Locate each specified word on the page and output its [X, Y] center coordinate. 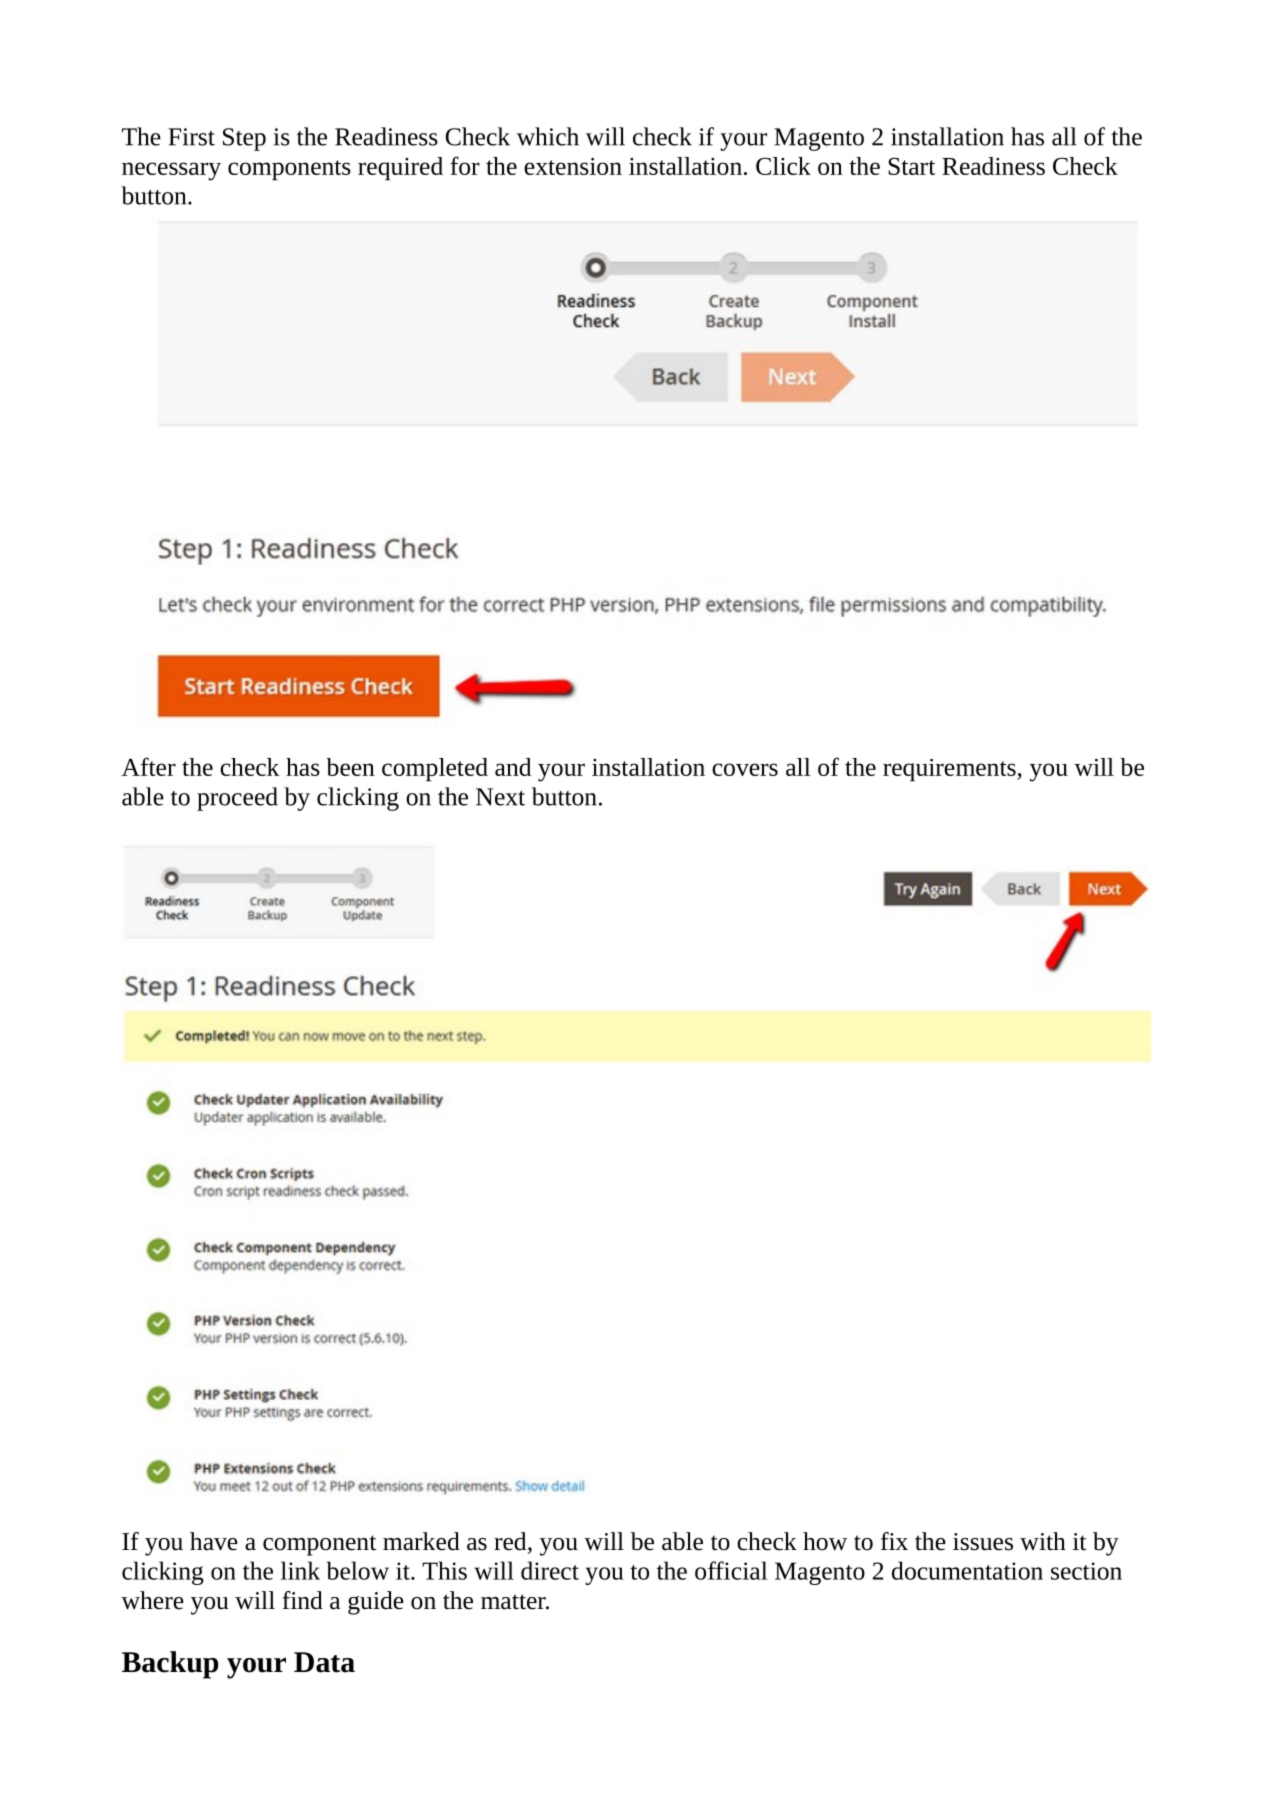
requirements [950, 770]
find [303, 1600]
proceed [237, 799]
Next [500, 797]
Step [244, 139]
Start [911, 166]
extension [573, 166]
